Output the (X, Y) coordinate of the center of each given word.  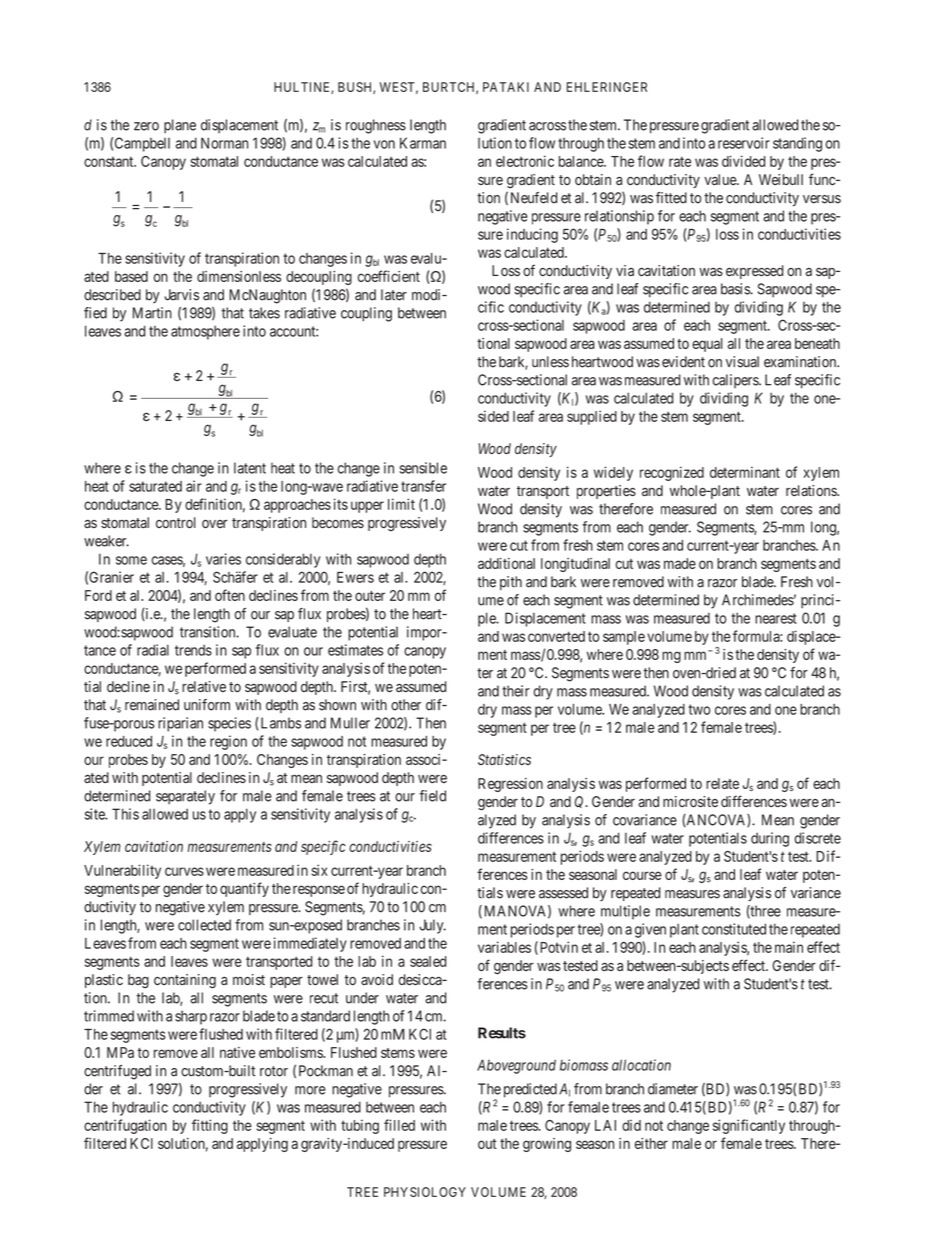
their (516, 691)
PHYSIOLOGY (425, 1192)
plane (180, 126)
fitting (210, 1126)
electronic (525, 161)
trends (193, 650)
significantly (749, 1126)
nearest (776, 618)
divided (743, 161)
